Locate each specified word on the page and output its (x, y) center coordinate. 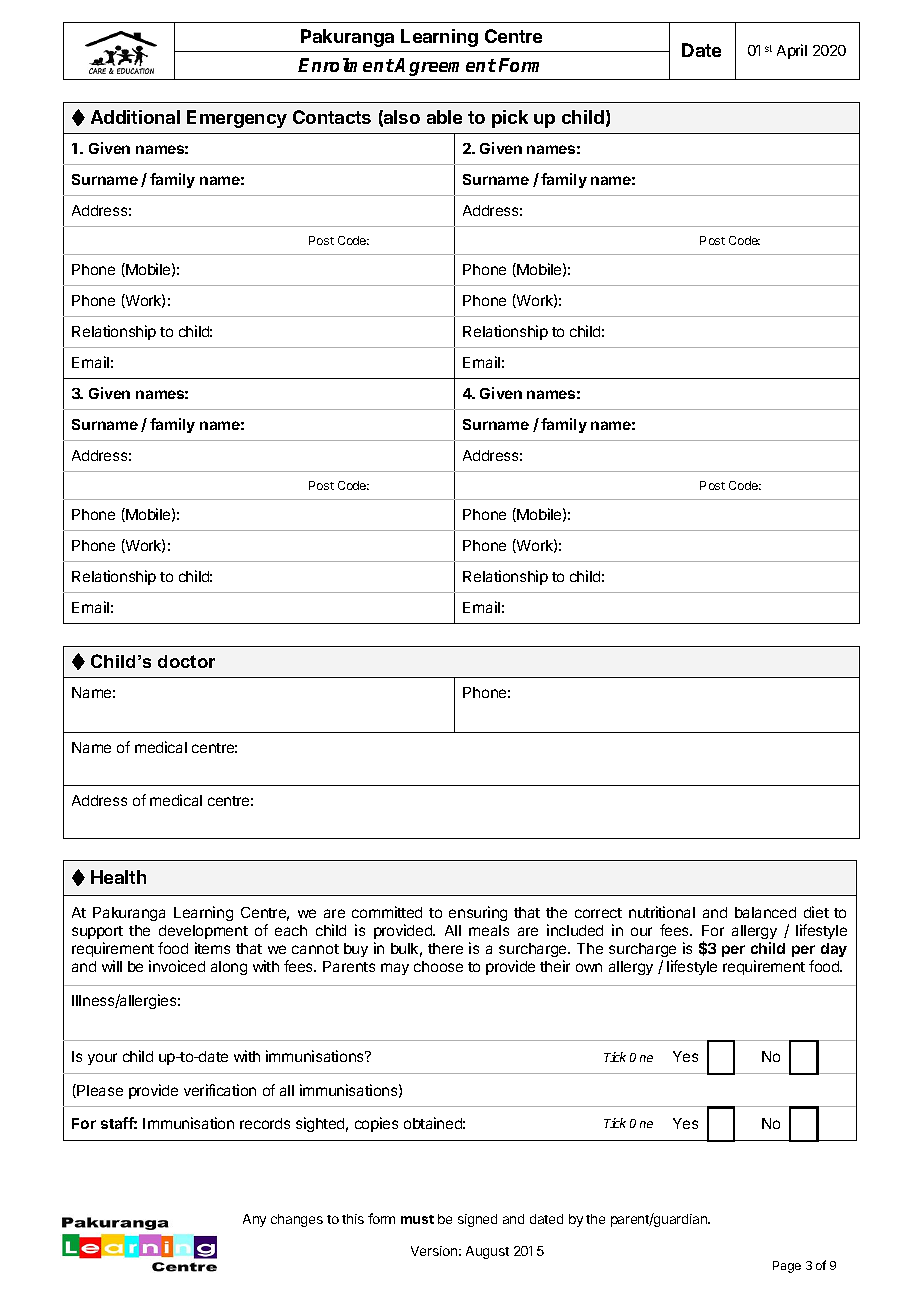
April (792, 51)
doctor (186, 661)
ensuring (478, 913)
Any (254, 1220)
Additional (135, 117)
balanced (765, 912)
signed (477, 1220)
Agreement (445, 67)
